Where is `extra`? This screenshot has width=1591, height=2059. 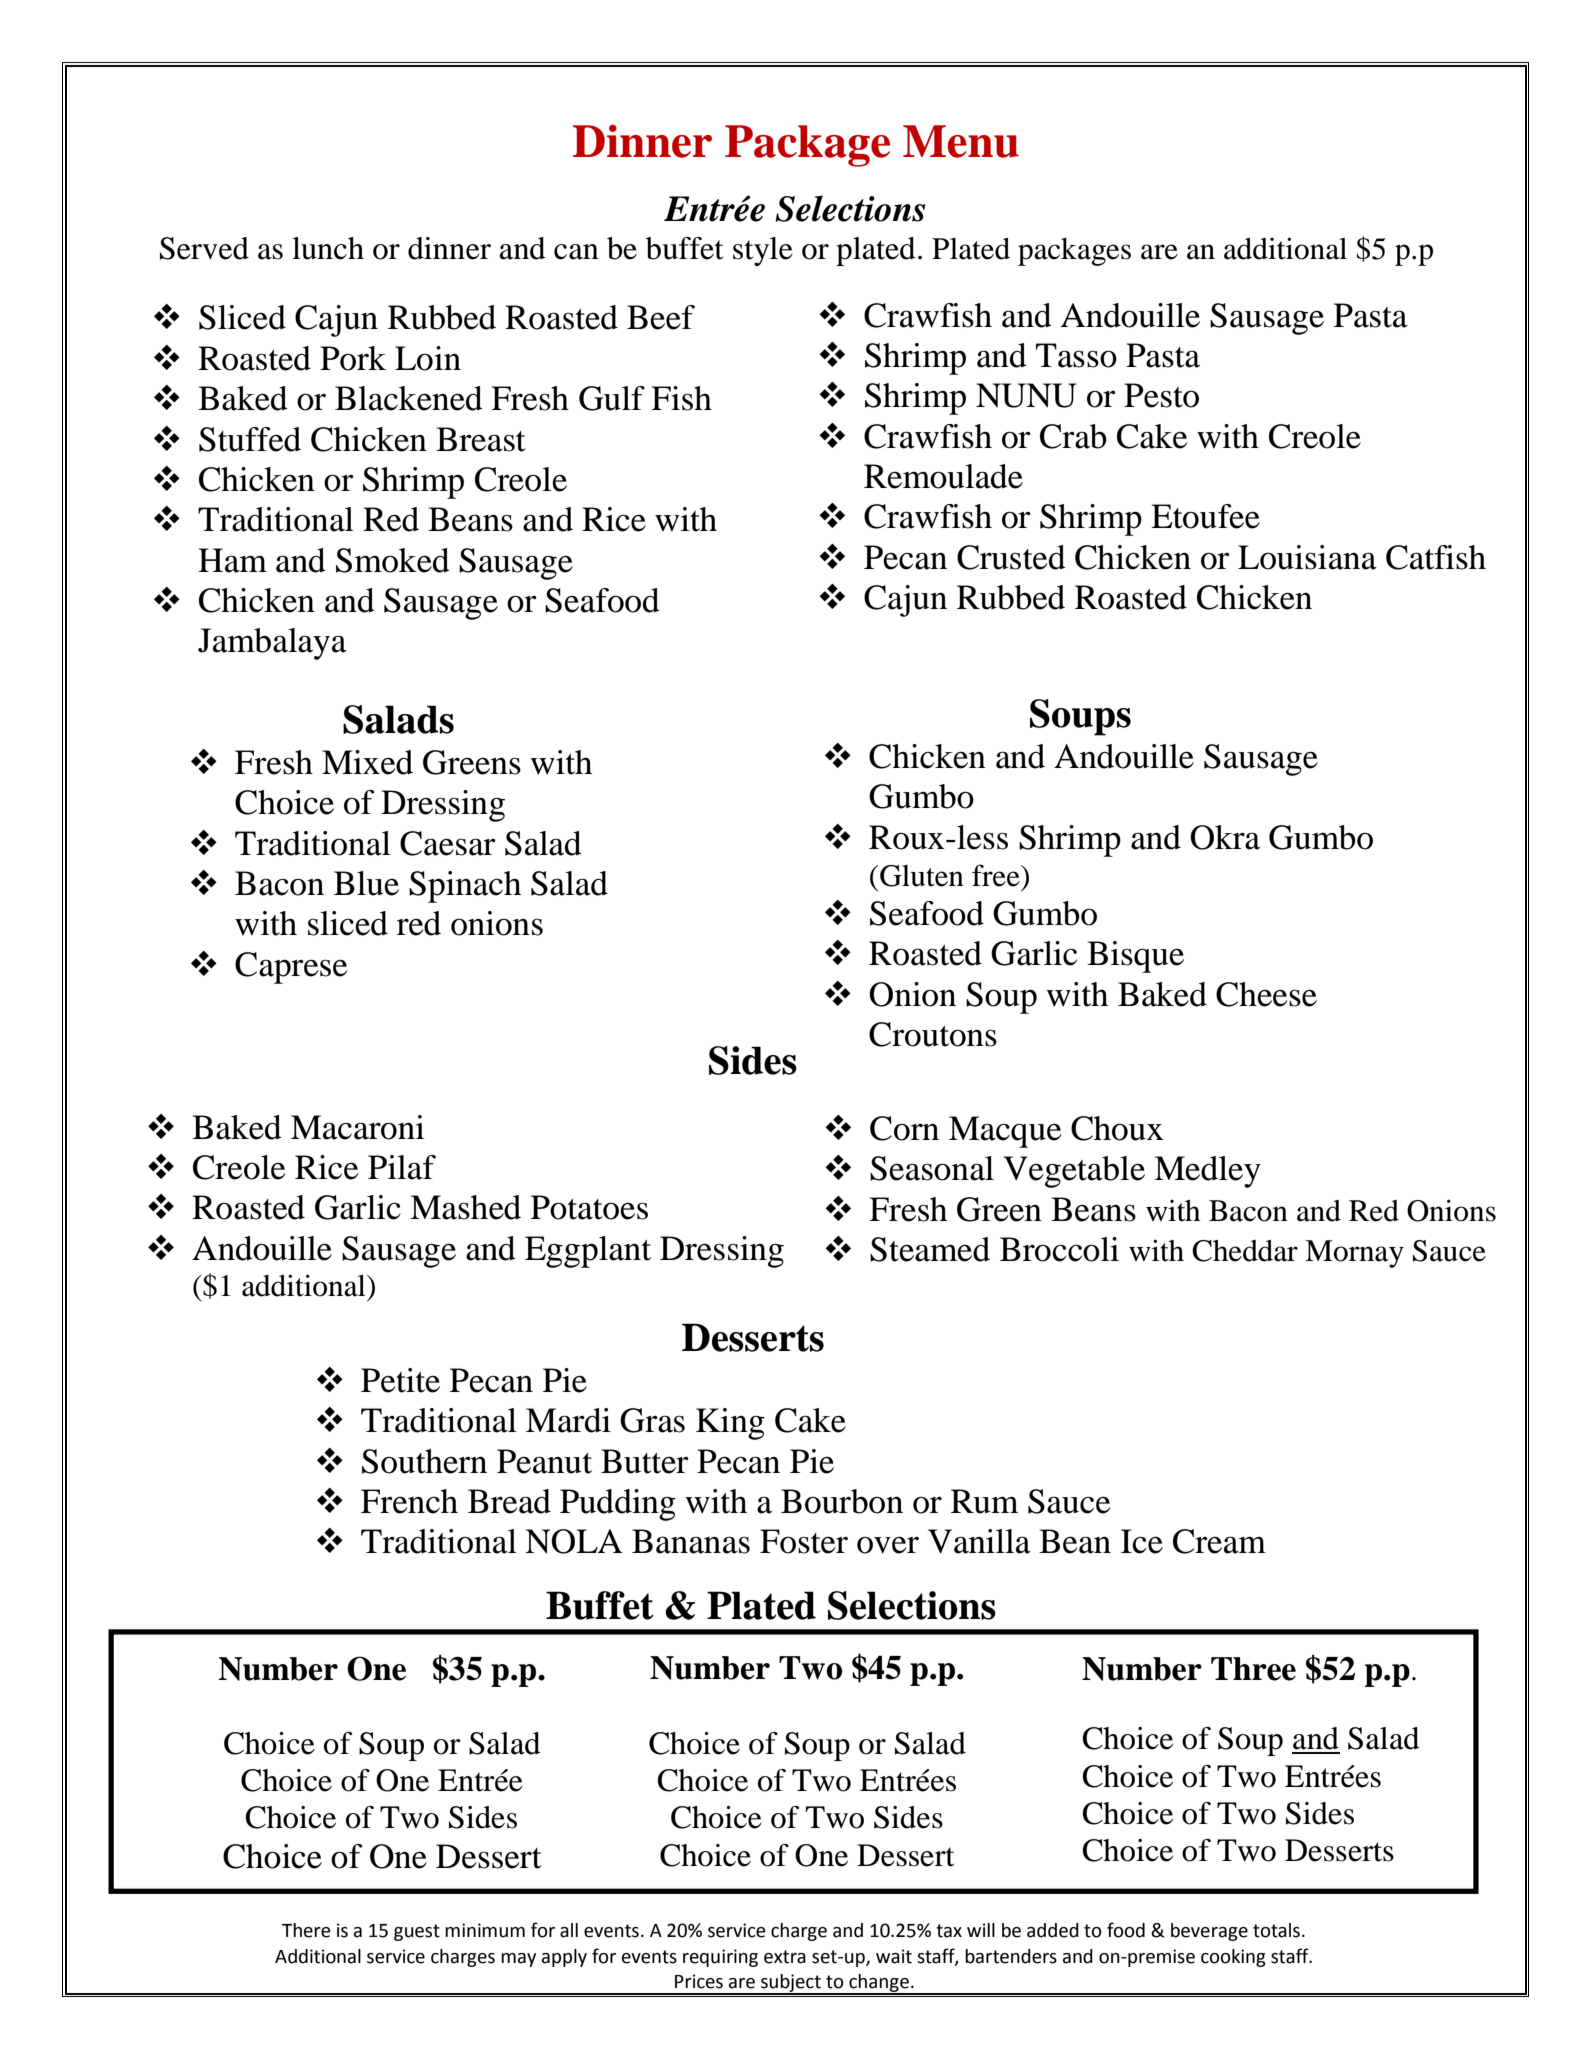 extra is located at coordinates (785, 1957).
